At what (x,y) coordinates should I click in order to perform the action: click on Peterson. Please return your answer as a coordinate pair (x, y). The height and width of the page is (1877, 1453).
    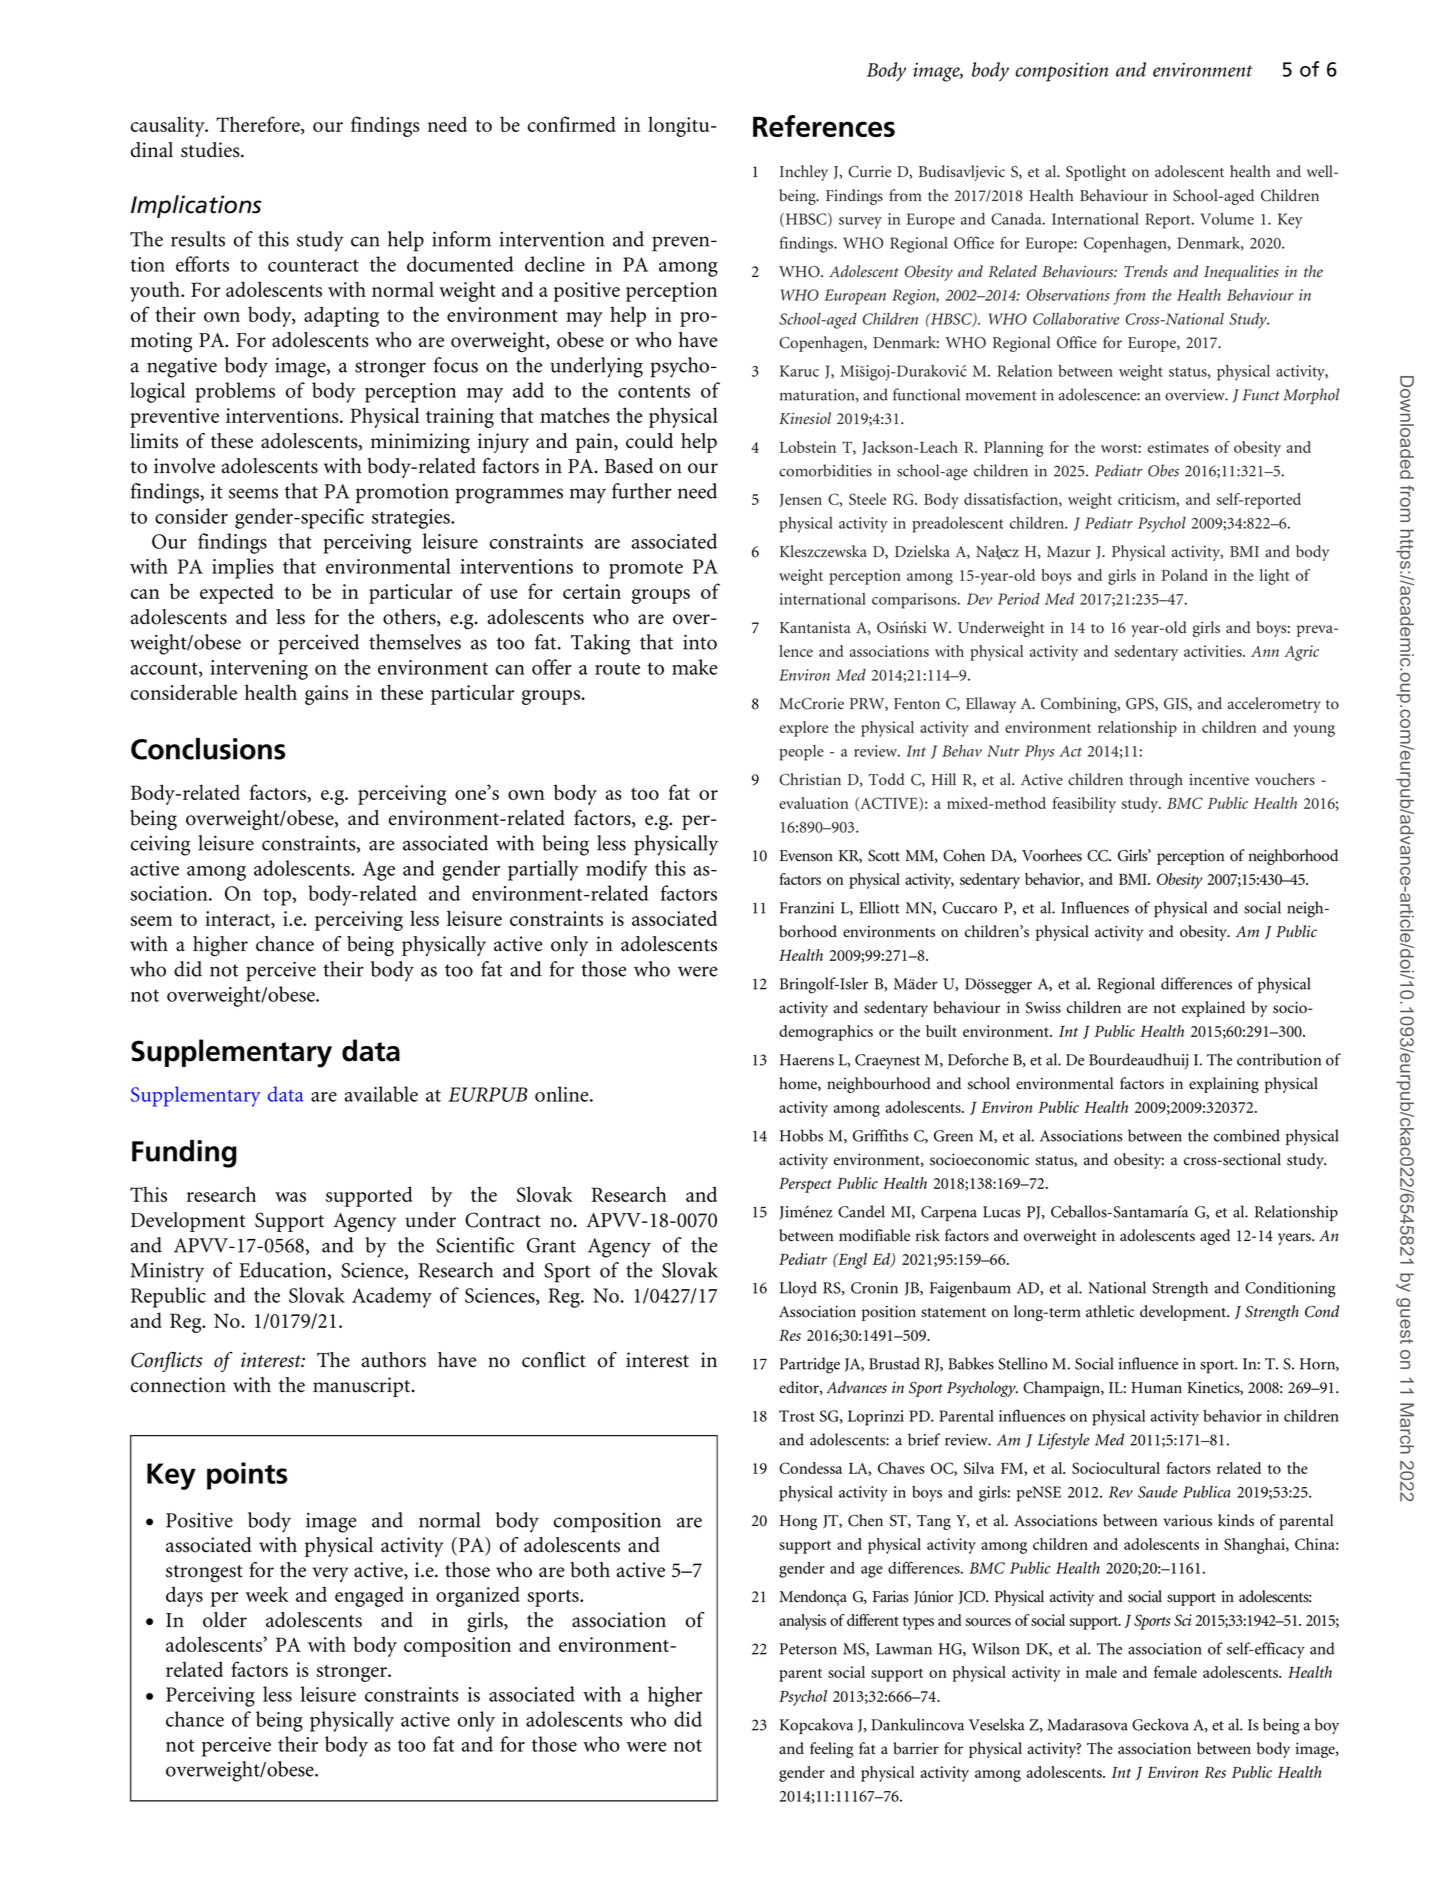
    Looking at the image, I should click on (808, 1649).
